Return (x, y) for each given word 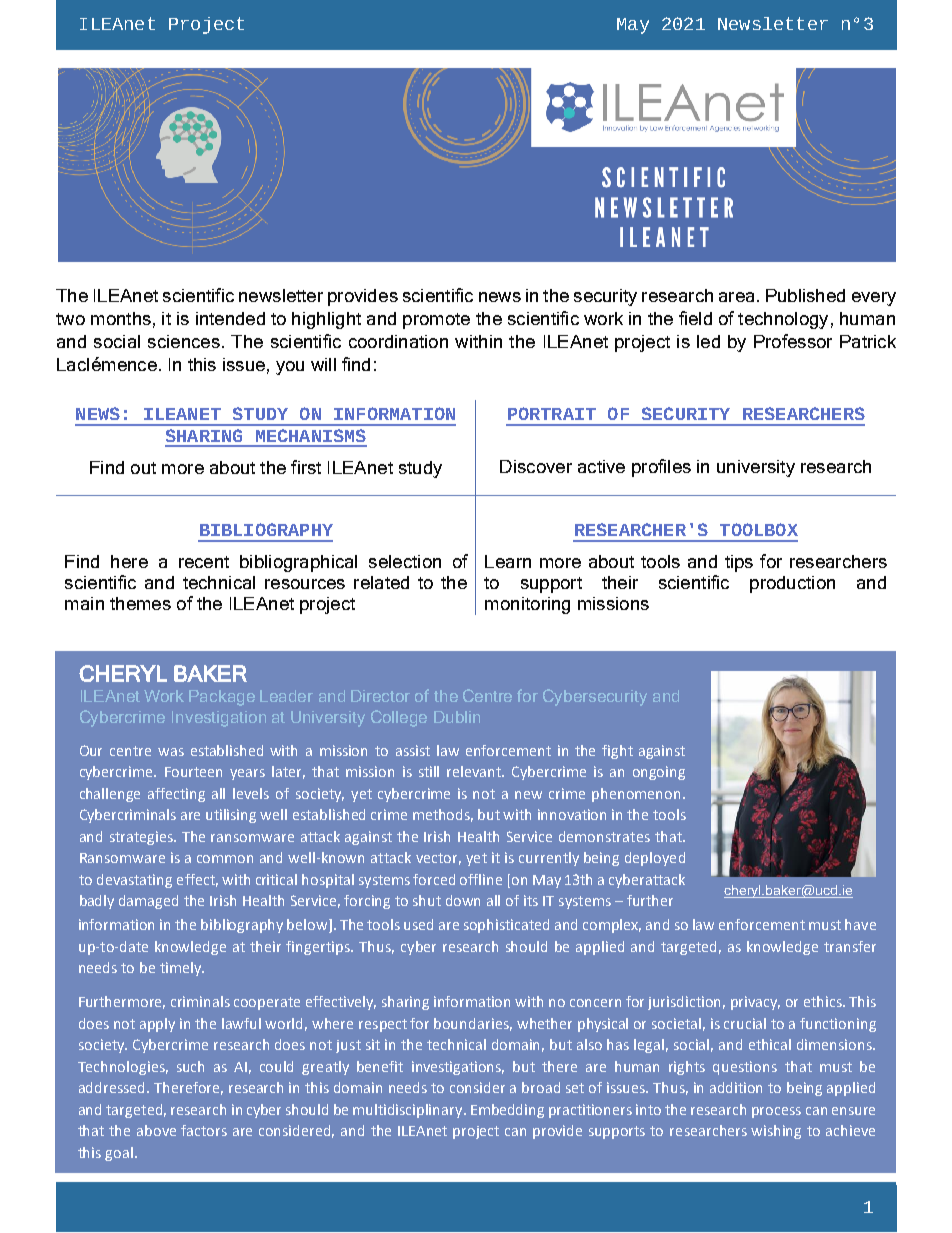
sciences (184, 341)
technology (783, 320)
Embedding (507, 1111)
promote (436, 321)
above (156, 1130)
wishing (776, 1132)
